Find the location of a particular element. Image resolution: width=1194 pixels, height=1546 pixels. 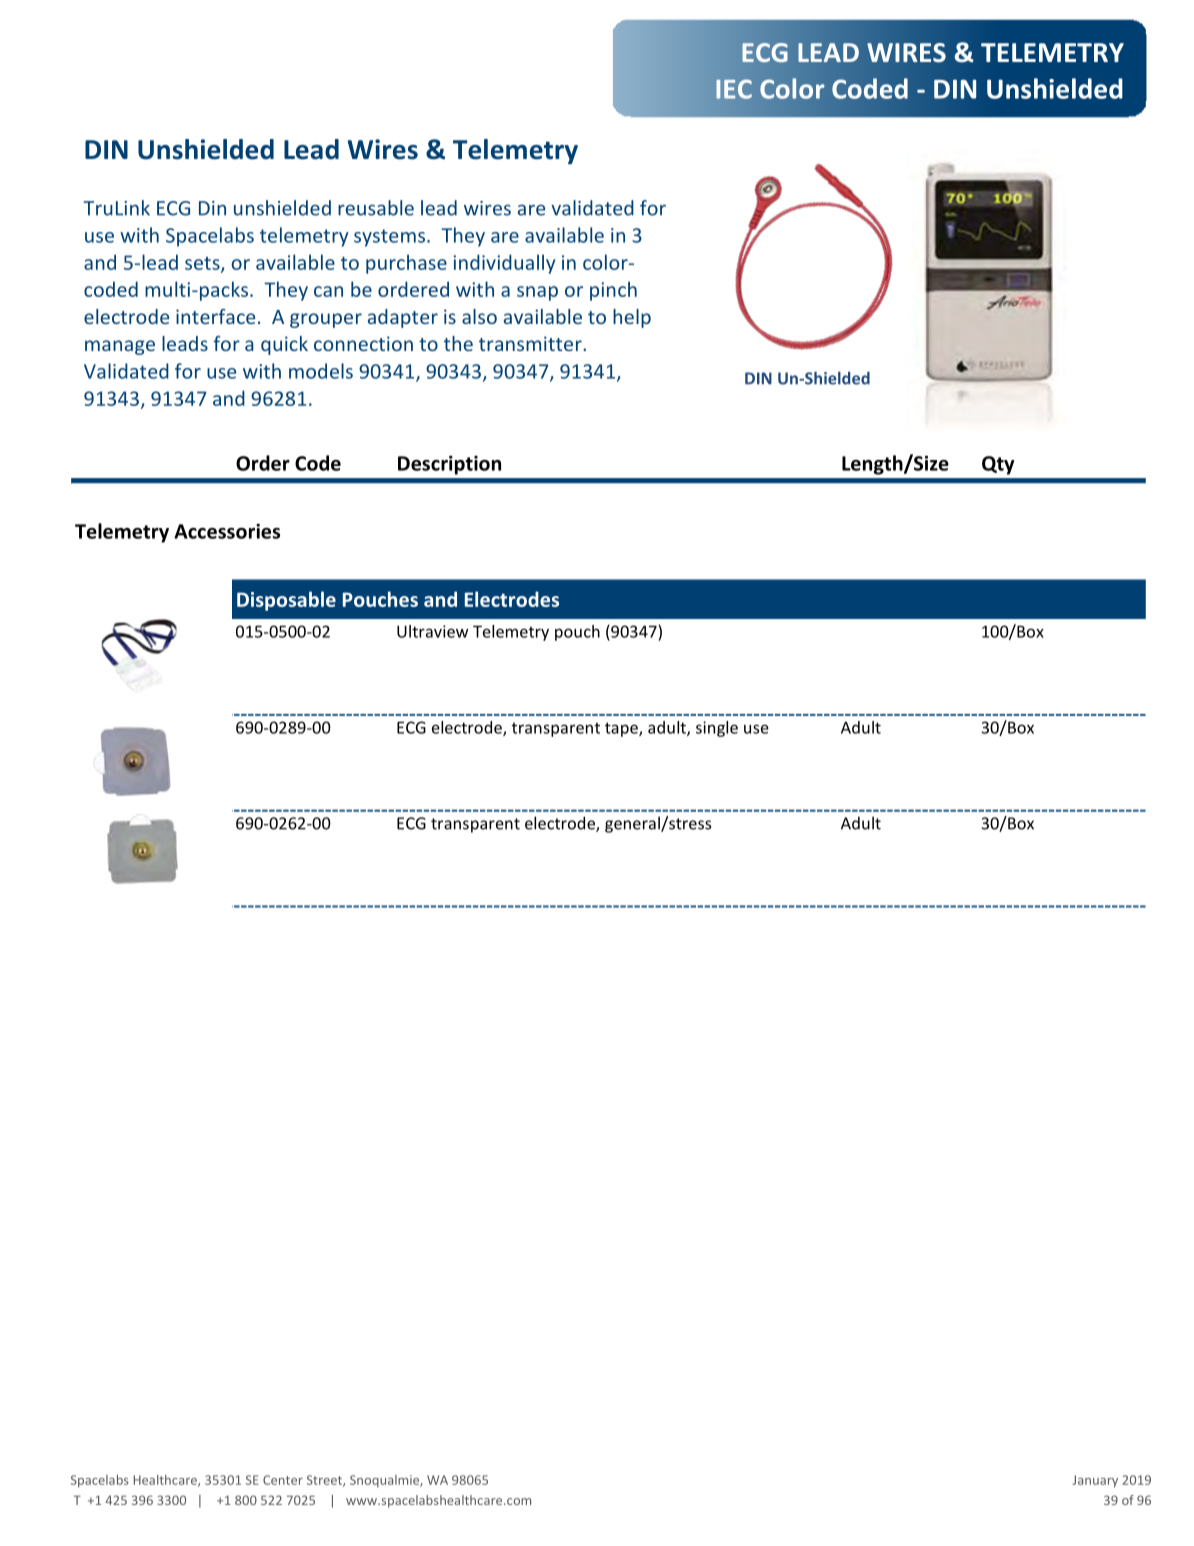

Center is located at coordinates (283, 1480).
